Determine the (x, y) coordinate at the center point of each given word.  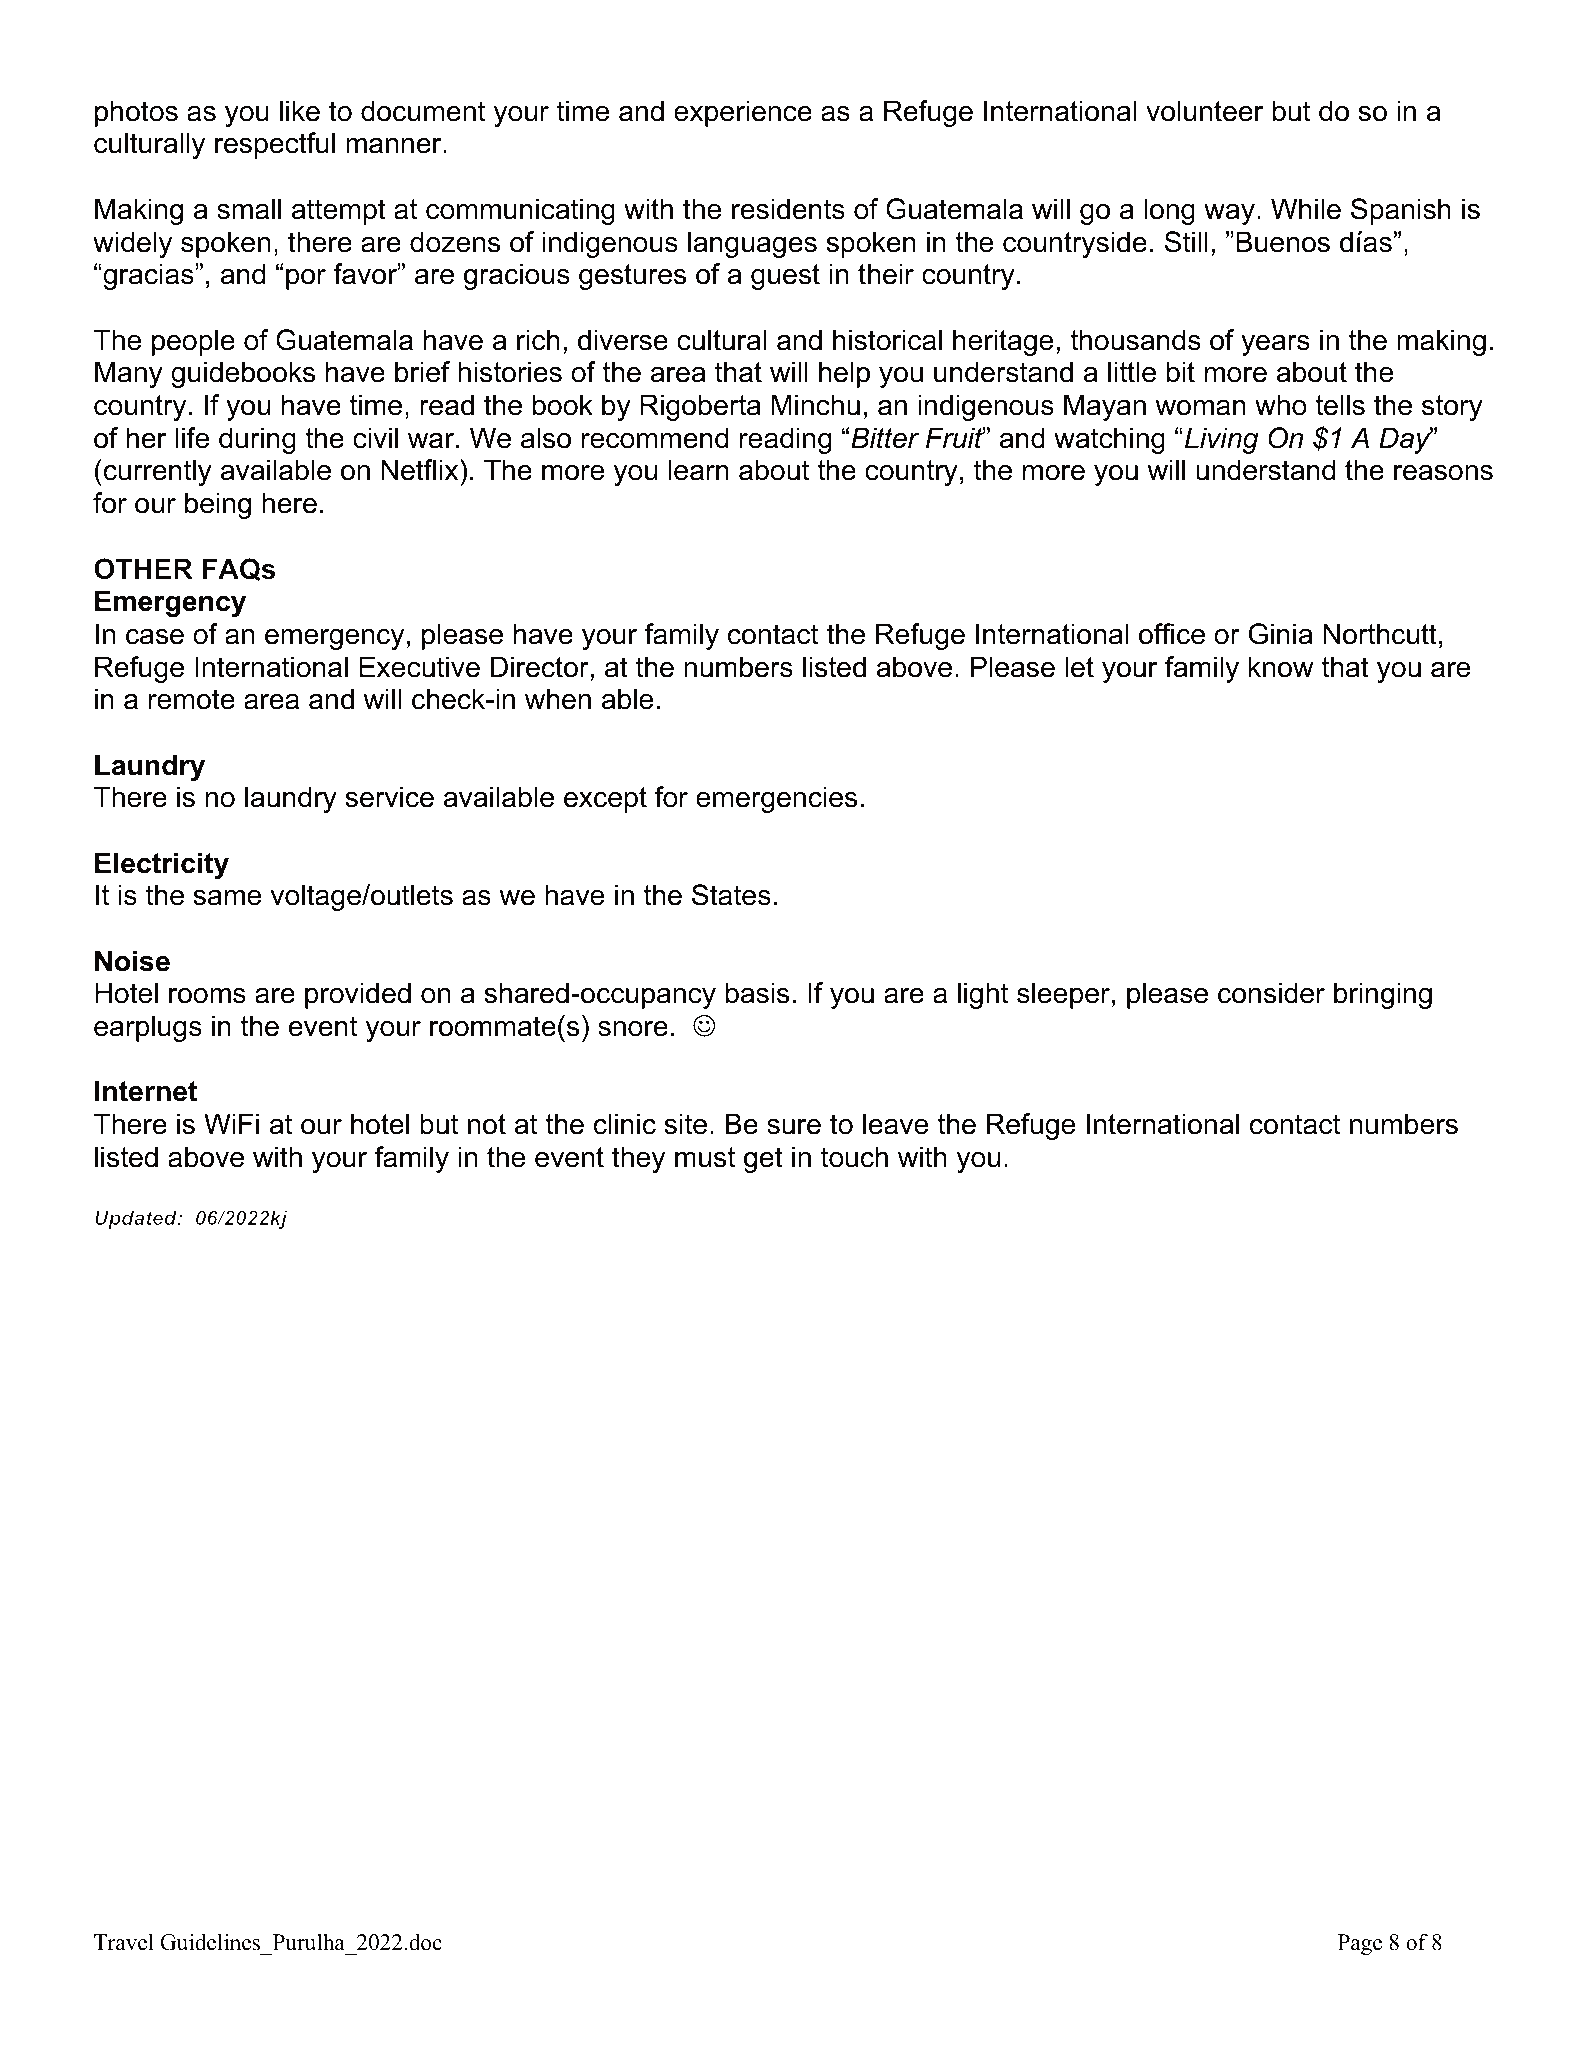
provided (358, 995)
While (1306, 209)
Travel (124, 1942)
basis (757, 993)
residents (788, 209)
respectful (275, 145)
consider (1271, 993)
